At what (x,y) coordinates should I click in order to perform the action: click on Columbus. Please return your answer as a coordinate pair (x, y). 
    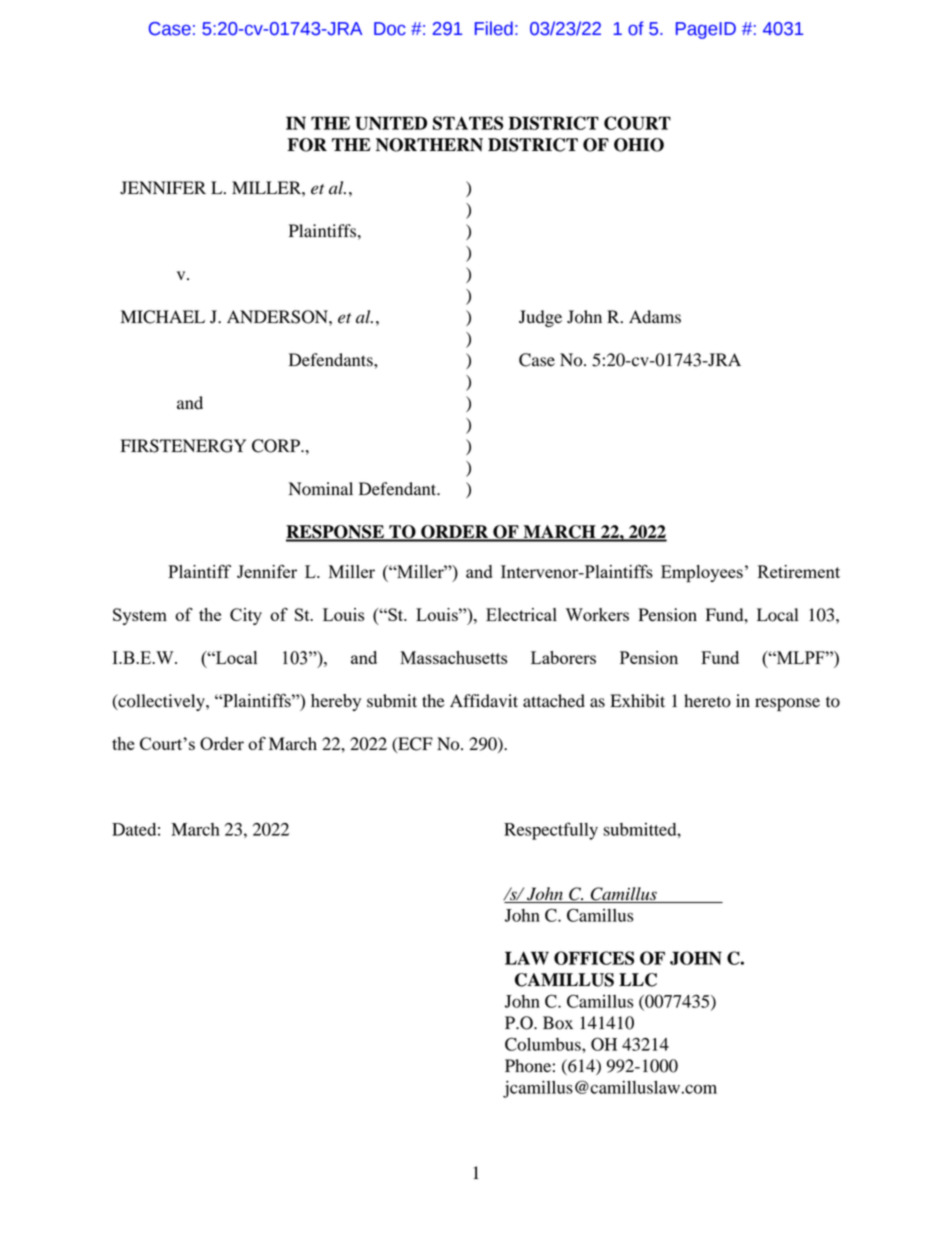
    Looking at the image, I should click on (544, 1044).
